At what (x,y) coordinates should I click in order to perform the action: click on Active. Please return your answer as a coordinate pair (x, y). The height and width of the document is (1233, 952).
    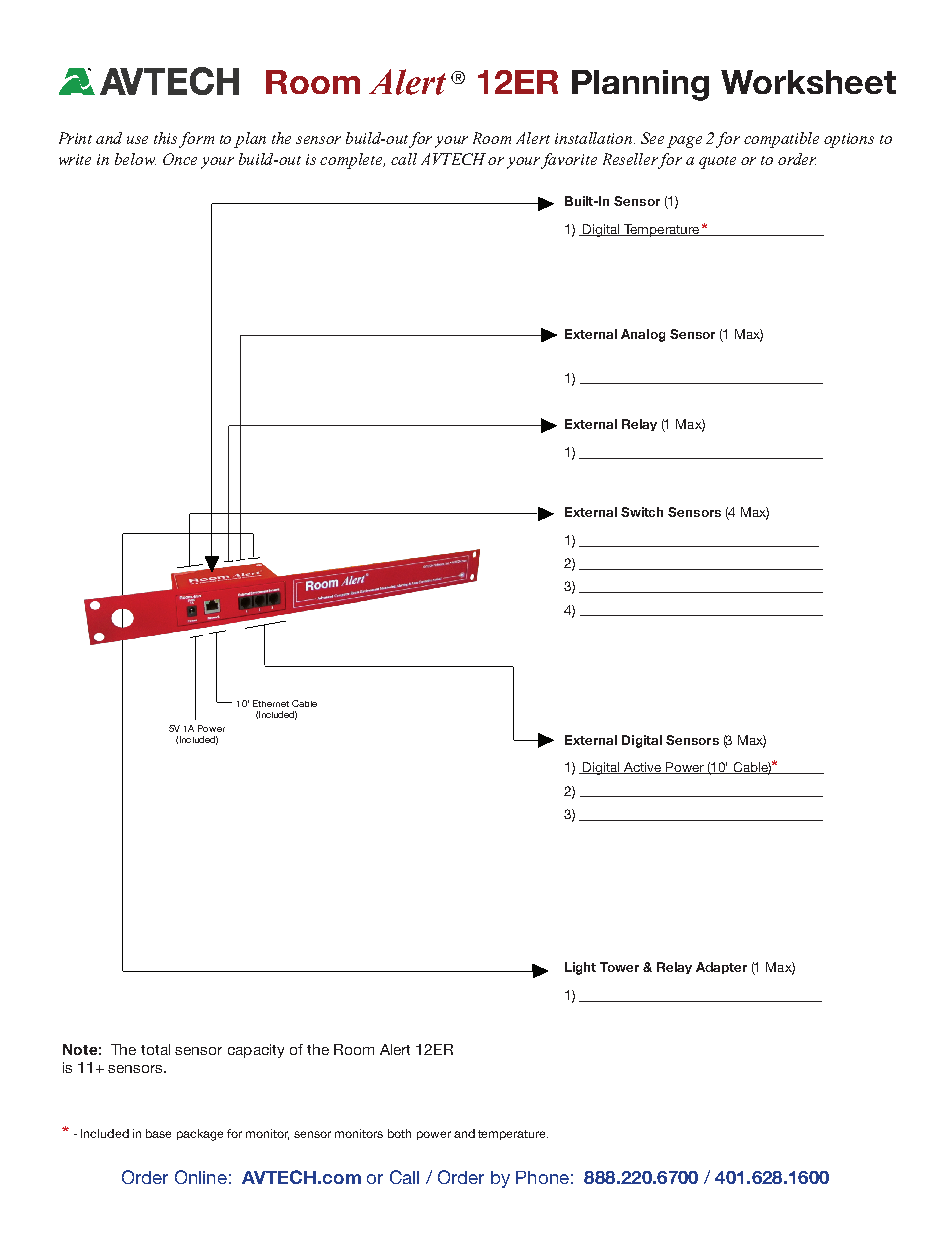
    Looking at the image, I should click on (643, 768).
